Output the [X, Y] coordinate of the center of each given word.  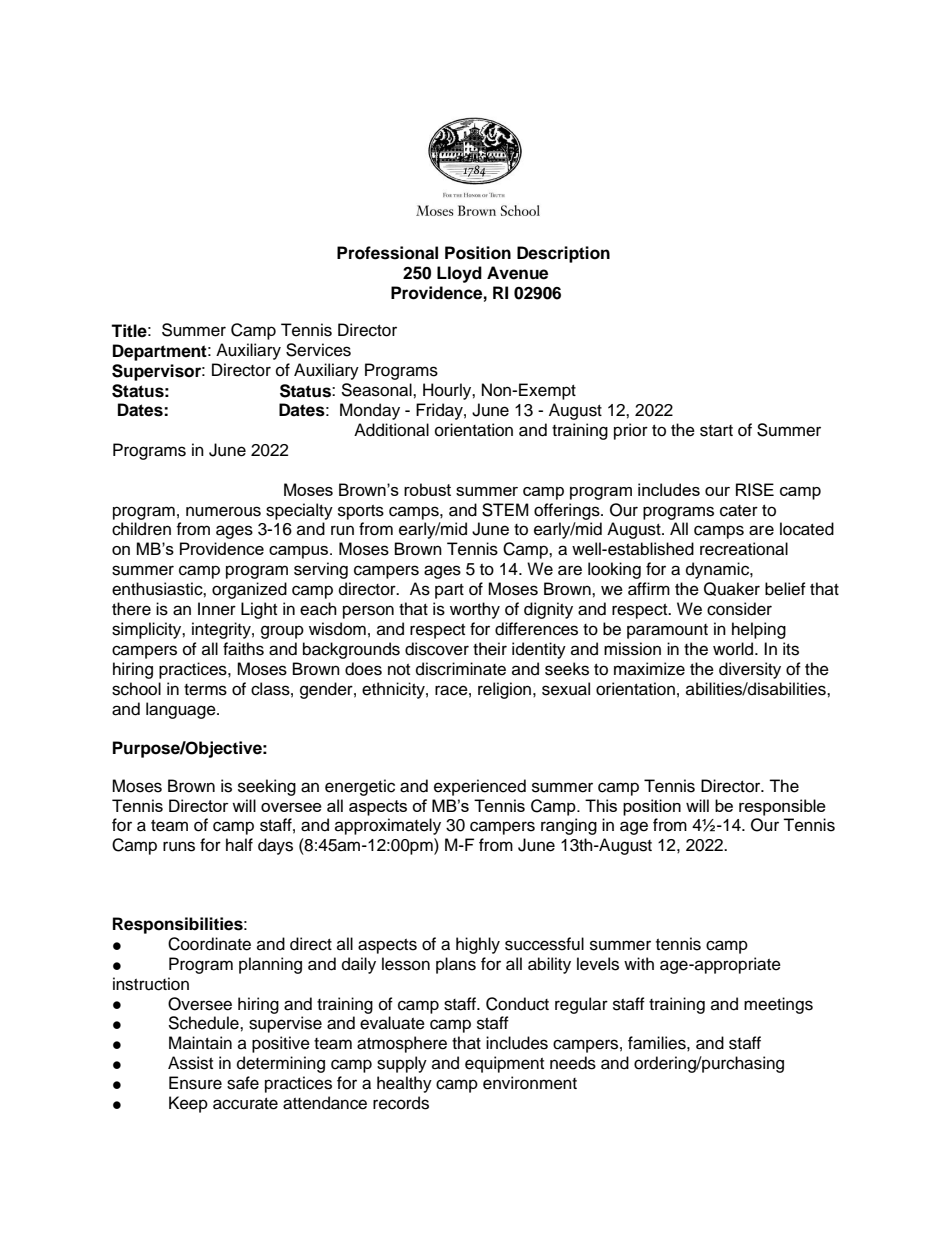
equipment [504, 1064]
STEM [505, 510]
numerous [223, 511]
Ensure [195, 1083]
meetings [778, 1005]
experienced [480, 787]
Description [563, 254]
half [239, 845]
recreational [744, 549]
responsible [782, 807]
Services [318, 350]
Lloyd [459, 274]
